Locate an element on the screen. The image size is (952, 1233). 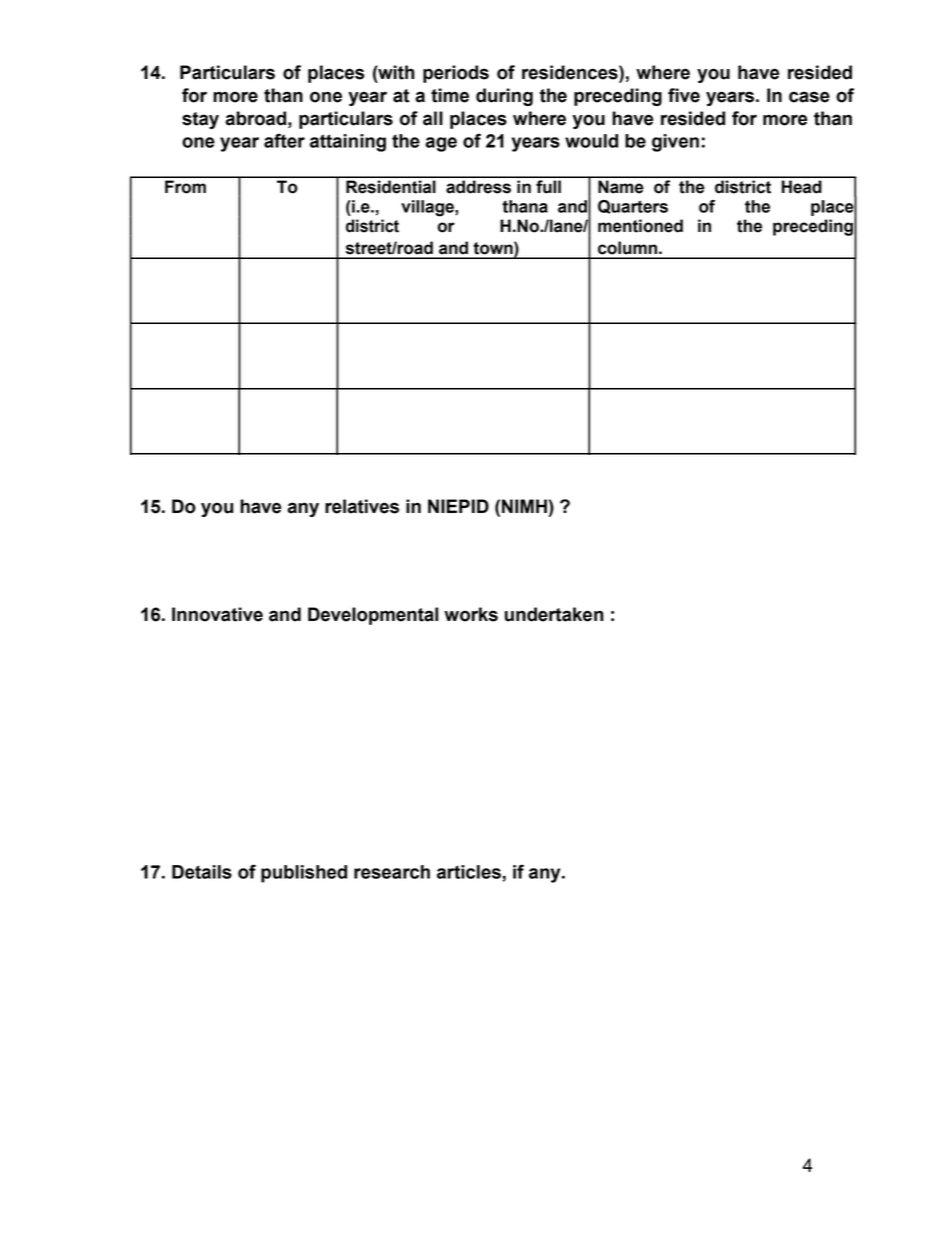
articles is located at coordinates (469, 872).
